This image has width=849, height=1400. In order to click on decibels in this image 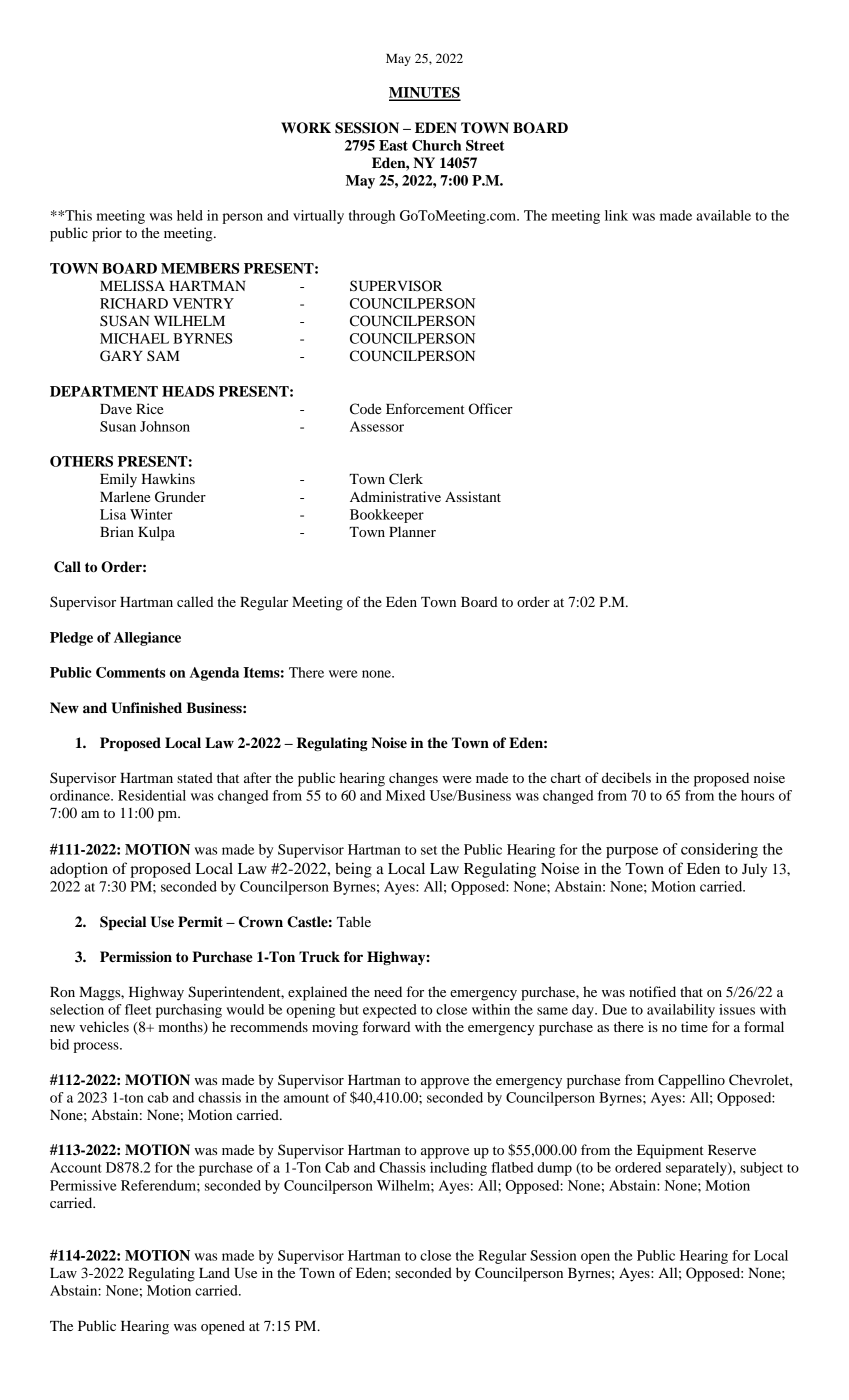, I will do `click(626, 777)`.
